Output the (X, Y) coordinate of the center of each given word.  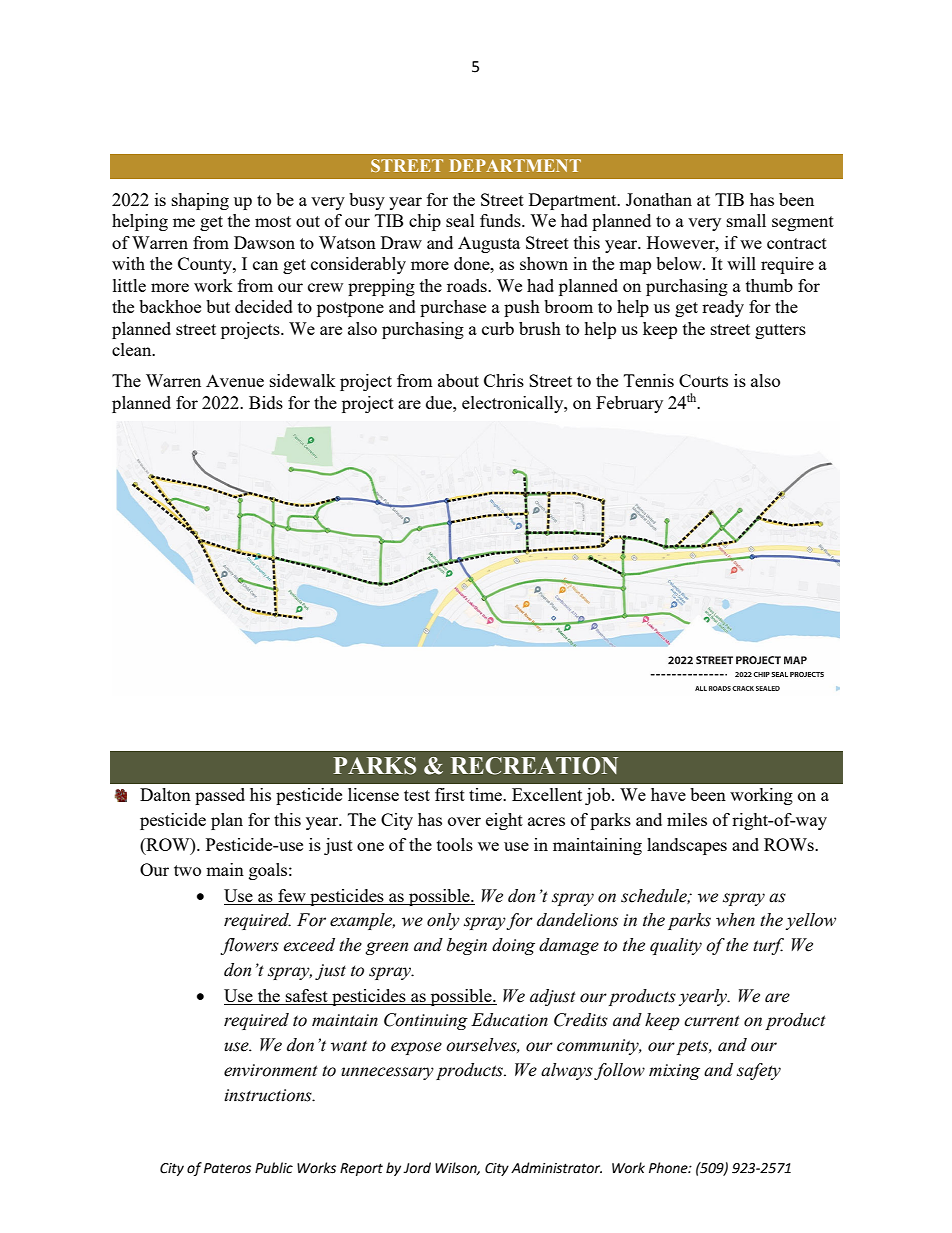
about (458, 380)
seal (460, 220)
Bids (266, 402)
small (746, 220)
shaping (200, 201)
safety (759, 1071)
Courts (703, 380)
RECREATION (534, 766)
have (668, 794)
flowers (249, 946)
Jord (417, 1168)
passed (220, 796)
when (735, 920)
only (443, 921)
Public (274, 1168)
